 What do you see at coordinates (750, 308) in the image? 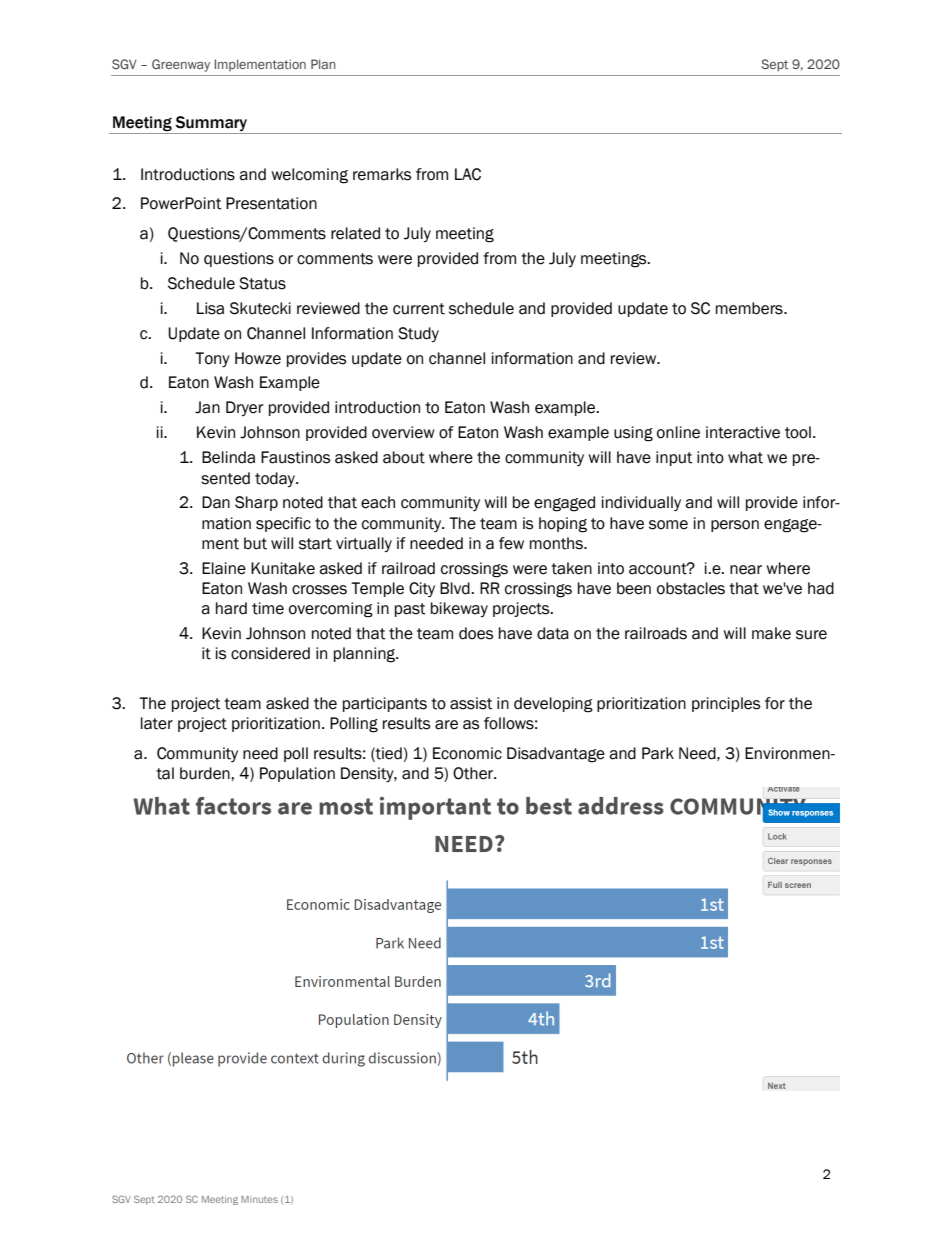
I see `members` at bounding box center [750, 308].
